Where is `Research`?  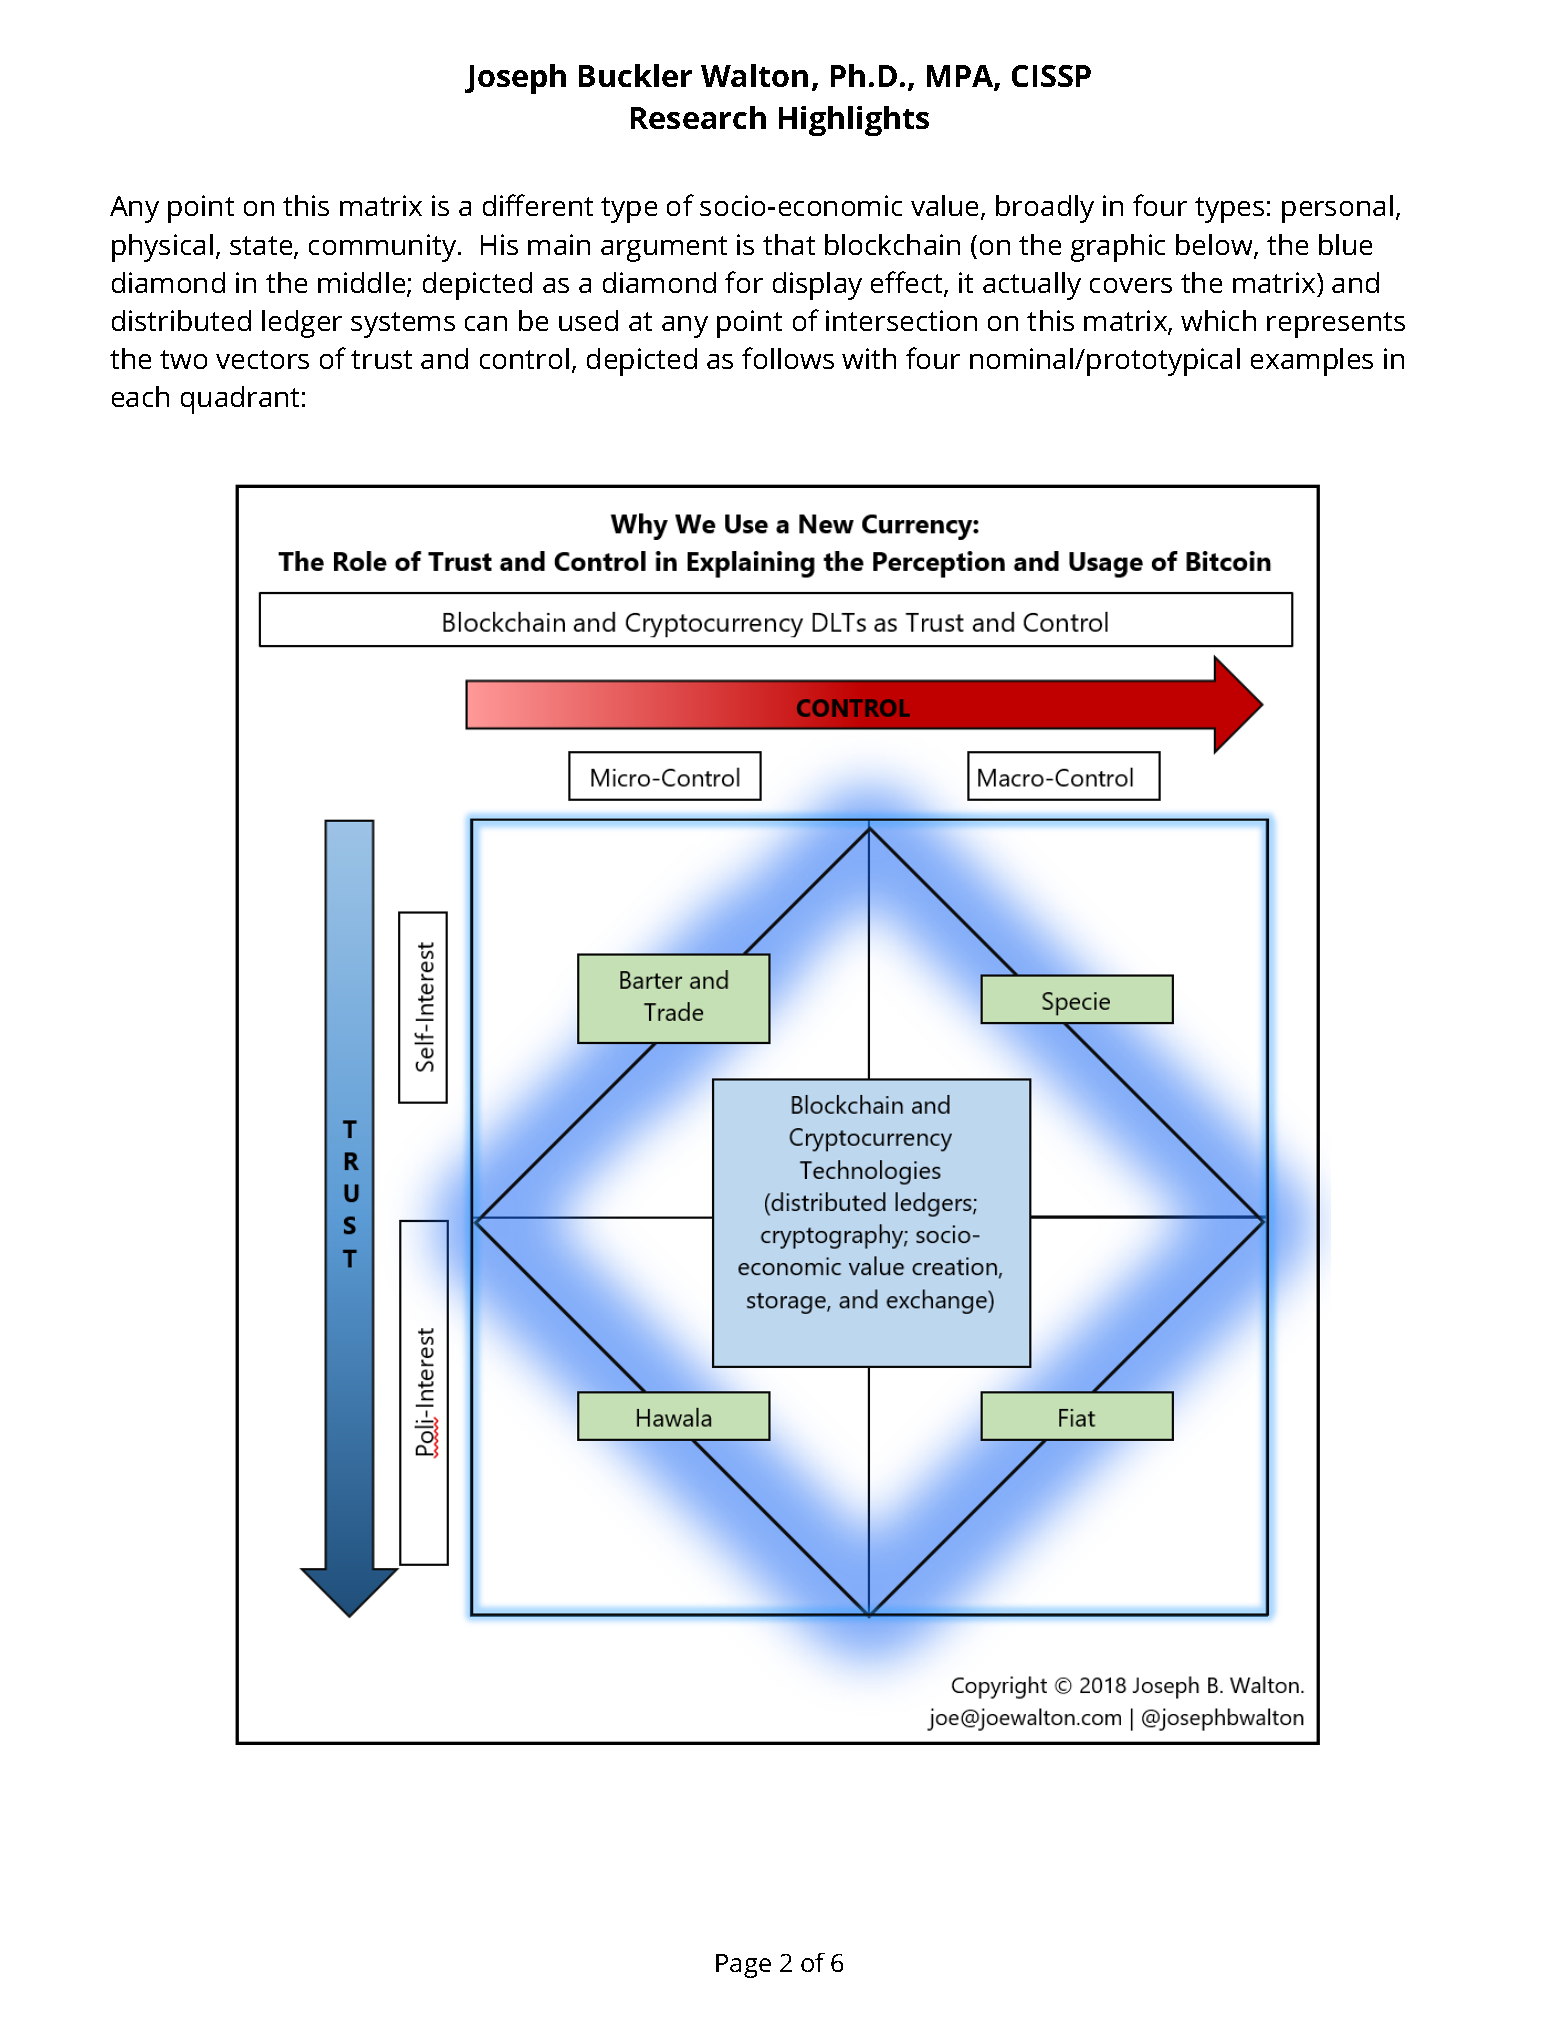
Research is located at coordinates (698, 117).
